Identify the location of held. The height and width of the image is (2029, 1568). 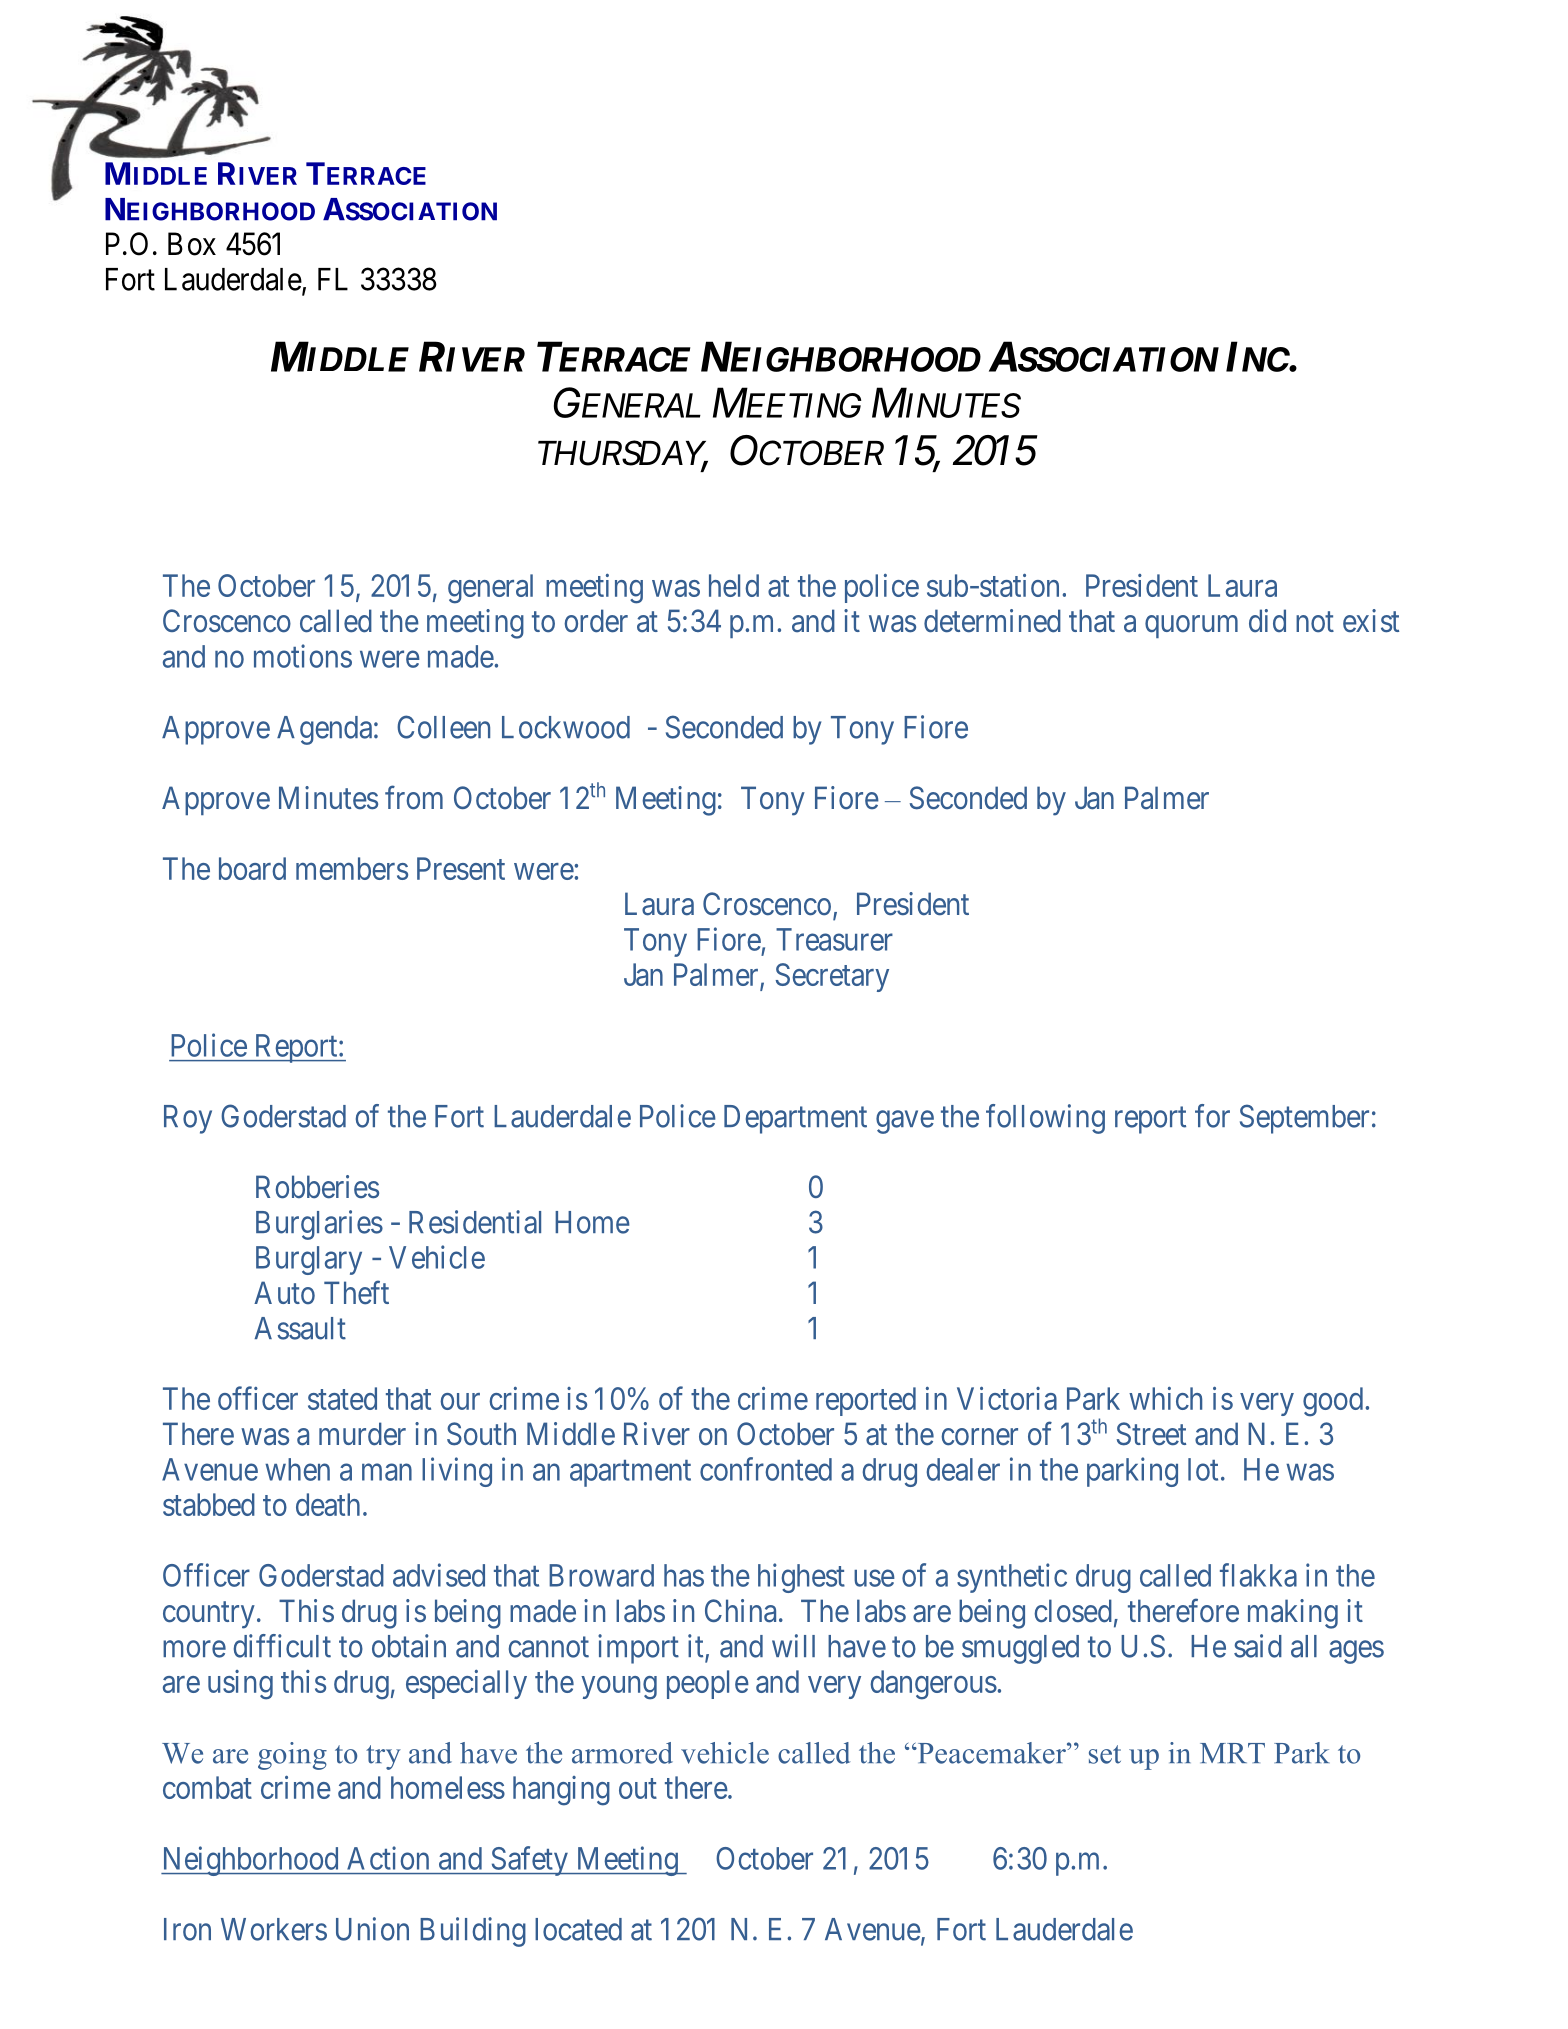
(734, 585).
